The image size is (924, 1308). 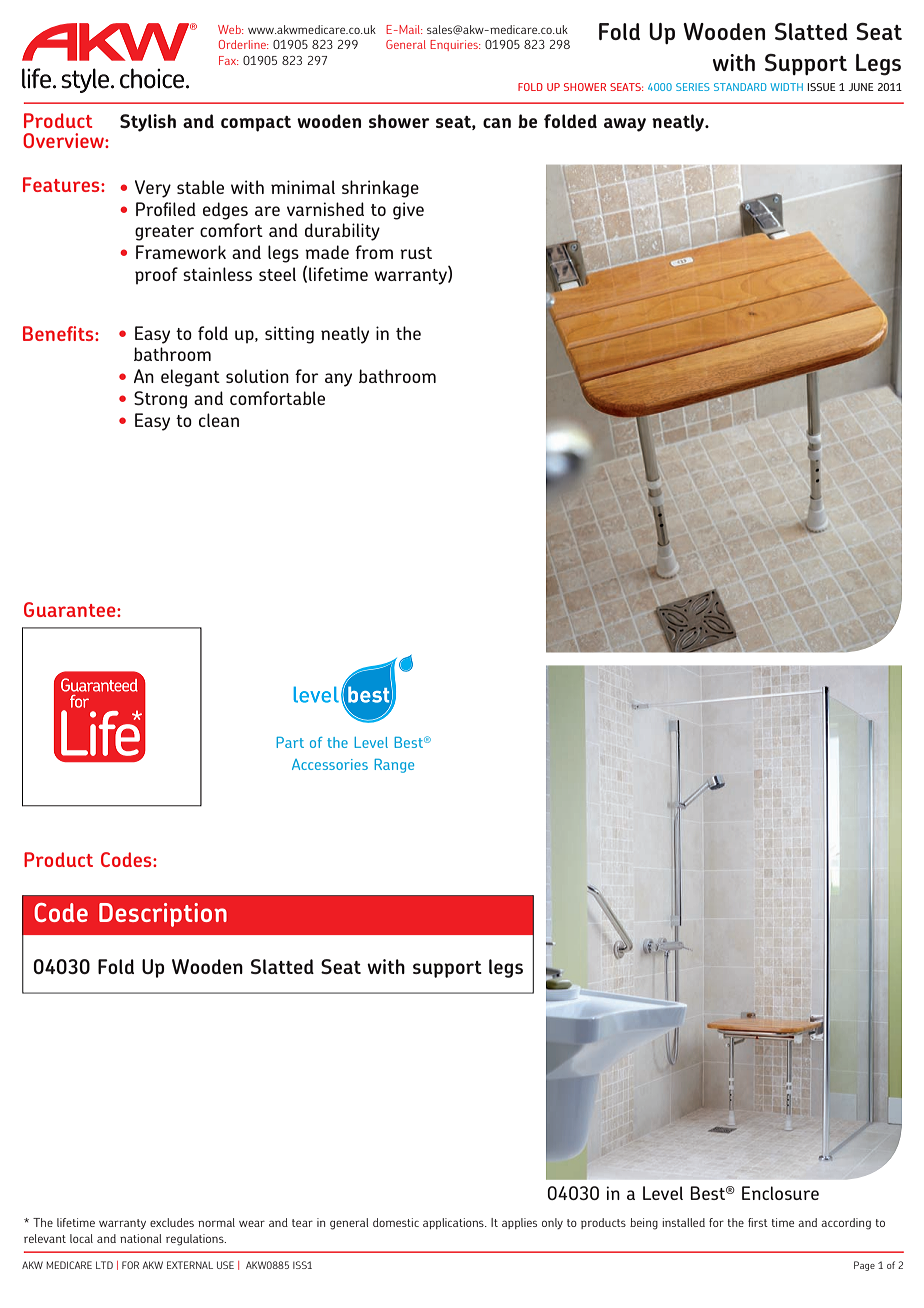 I want to click on national, so click(x=140, y=1238).
